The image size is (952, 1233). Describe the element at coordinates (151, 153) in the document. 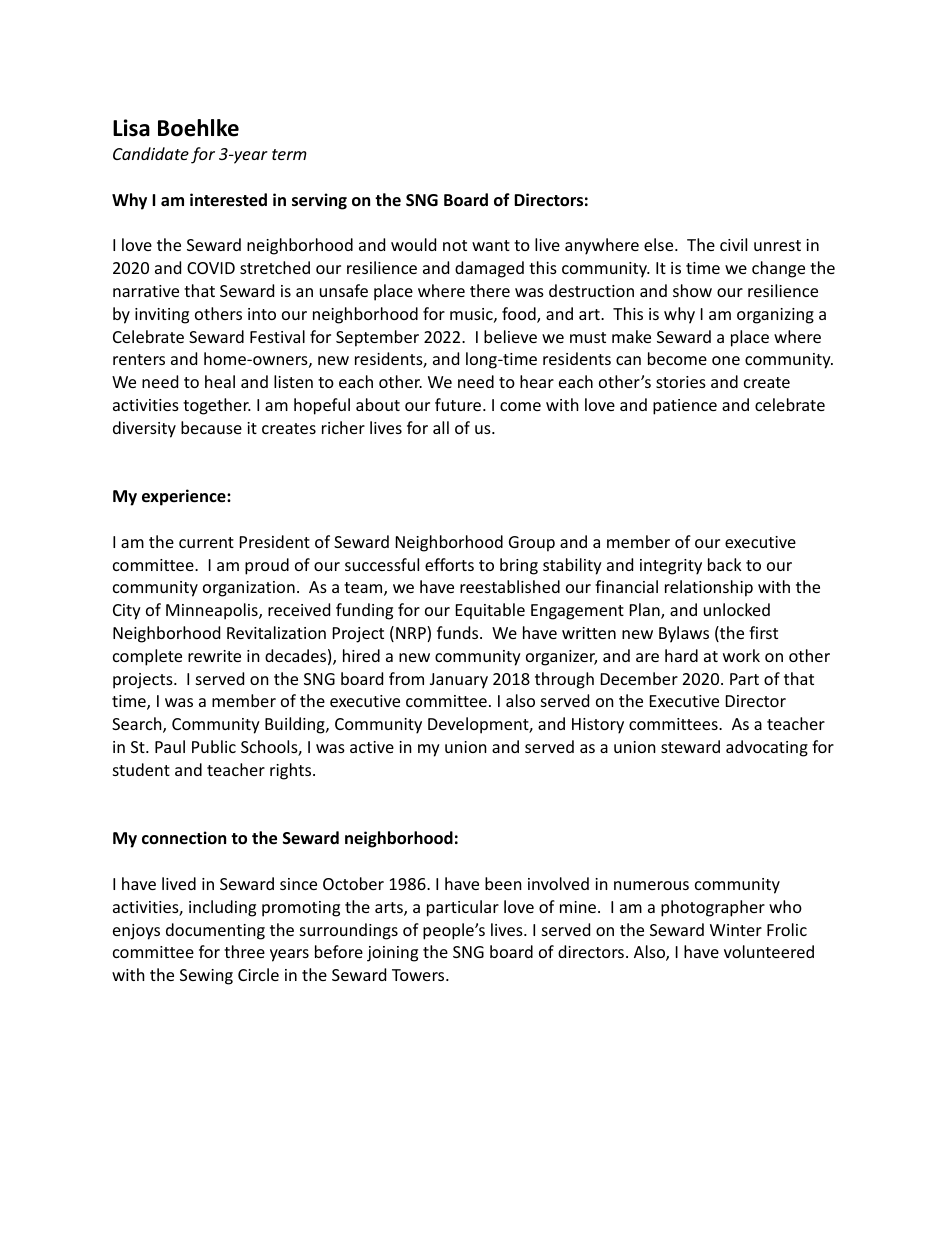

I see `Candidate` at that location.
